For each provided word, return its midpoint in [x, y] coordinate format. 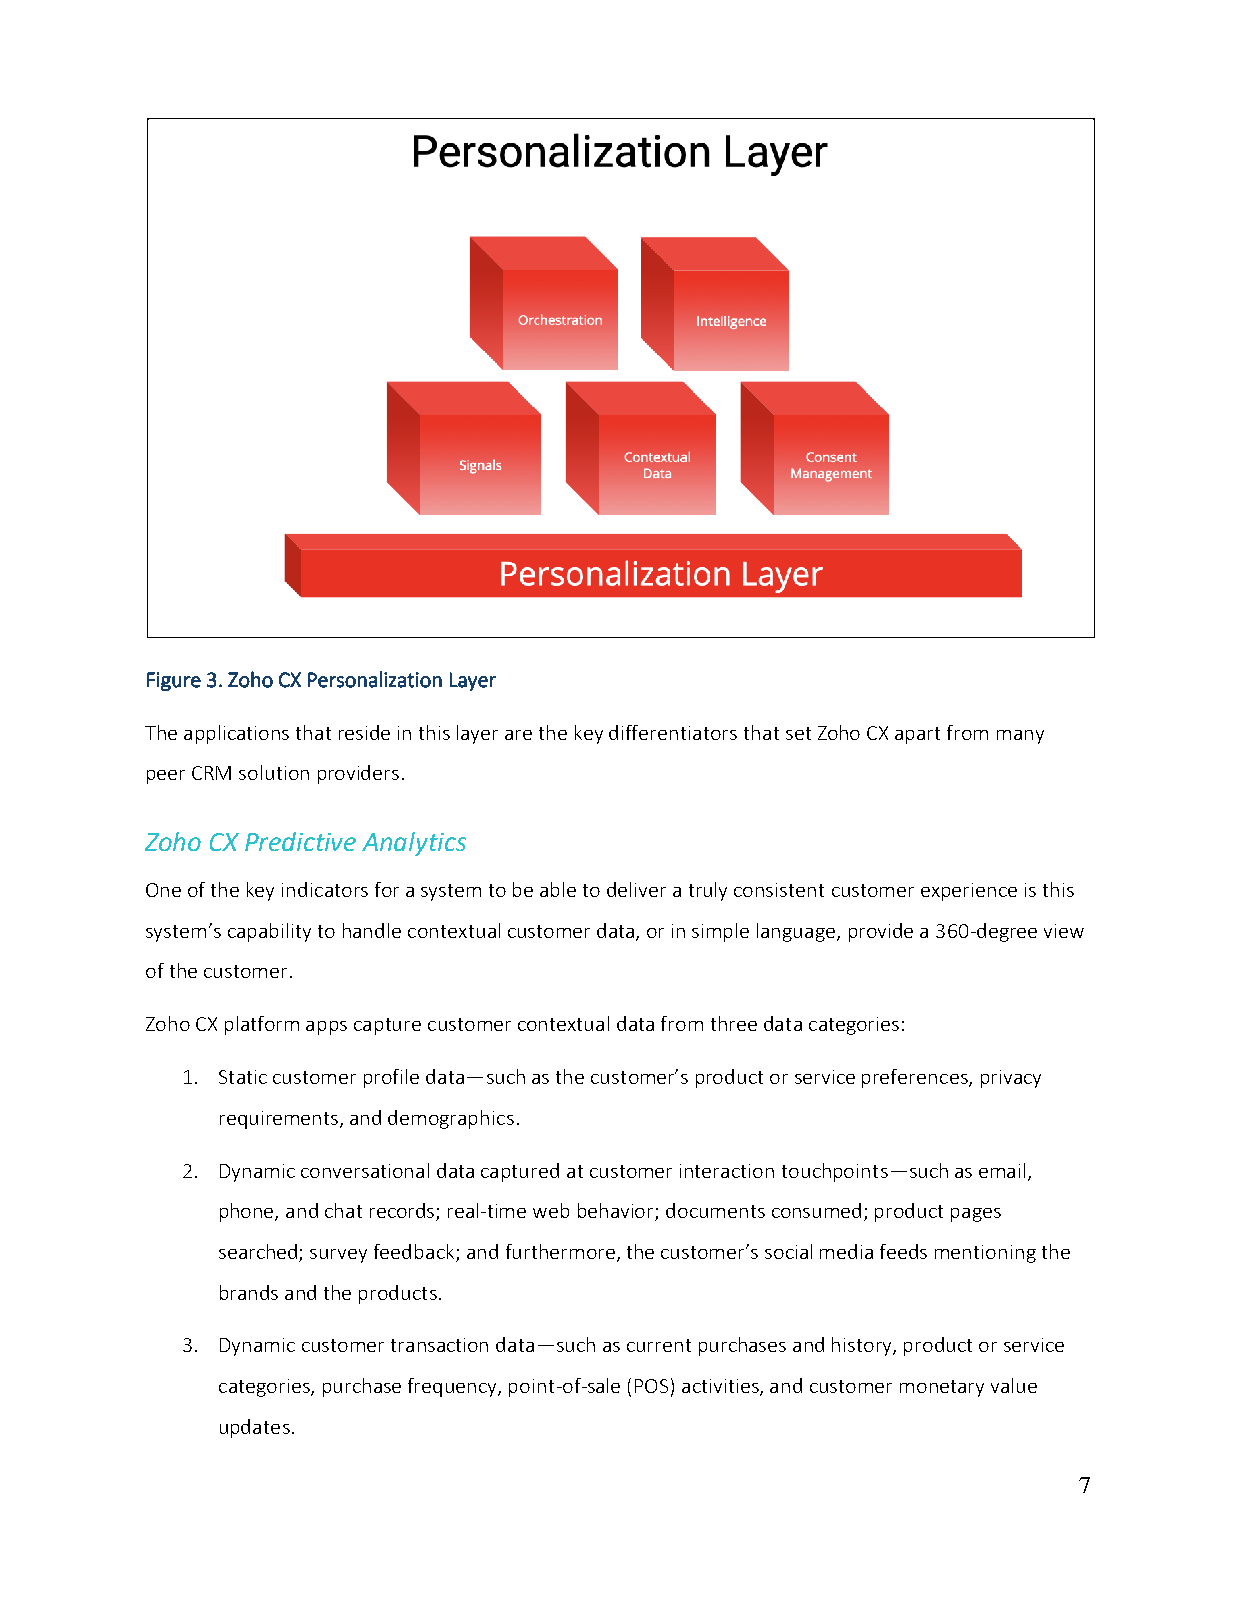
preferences [916, 1078]
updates [255, 1428]
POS [651, 1386]
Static [243, 1077]
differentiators [673, 732]
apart [917, 735]
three [734, 1023]
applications [236, 734]
